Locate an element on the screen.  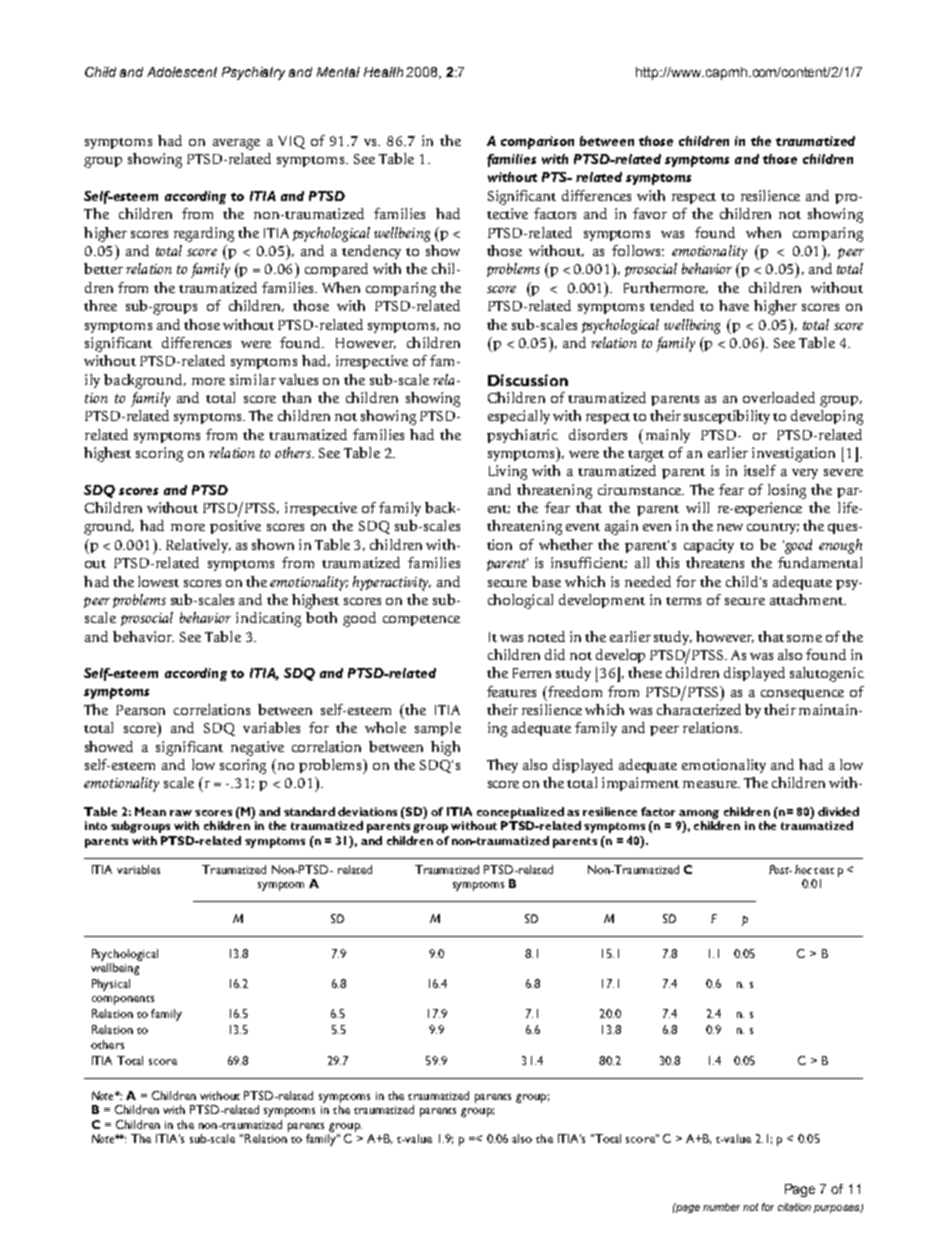
Living is located at coordinates (508, 472).
